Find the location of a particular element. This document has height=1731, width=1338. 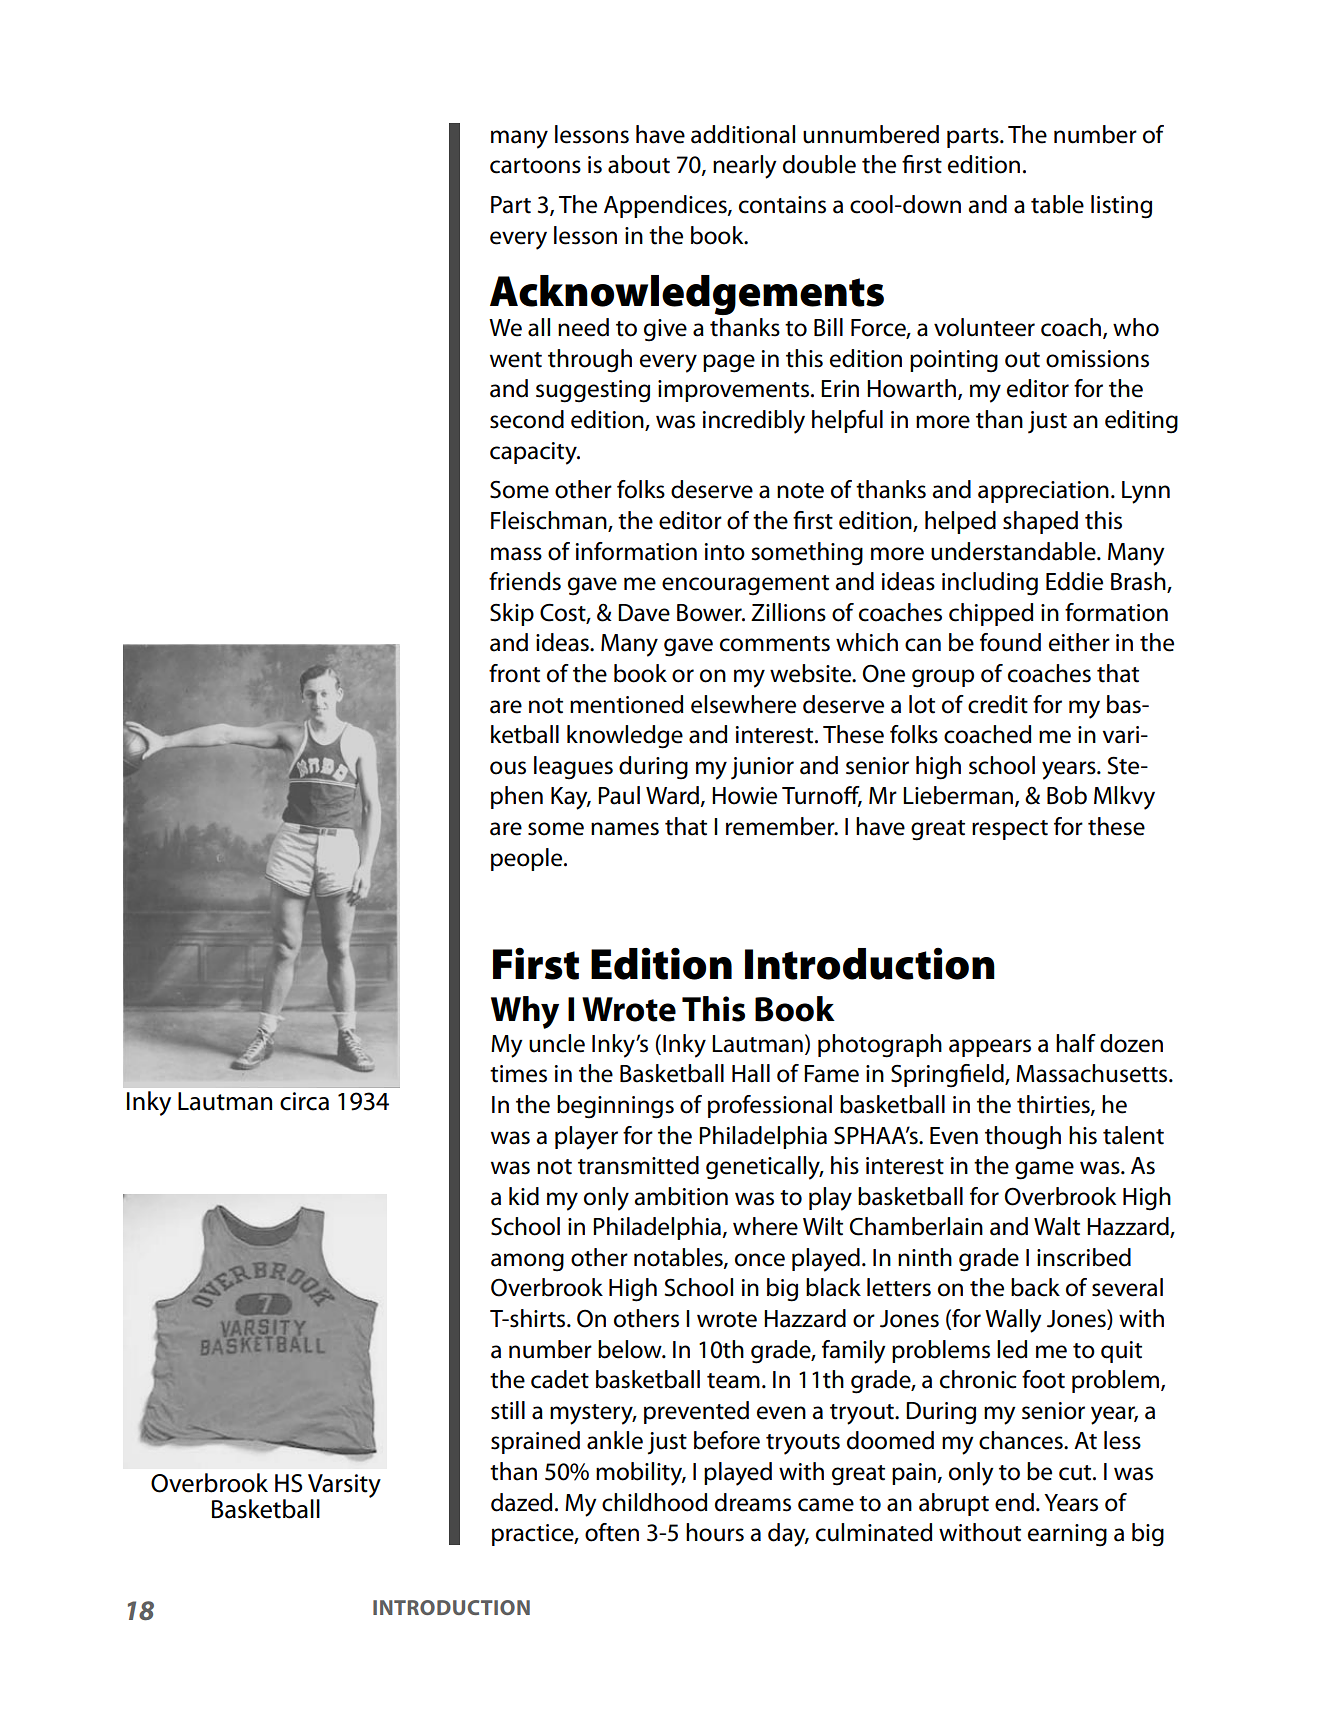

nearly is located at coordinates (745, 167).
